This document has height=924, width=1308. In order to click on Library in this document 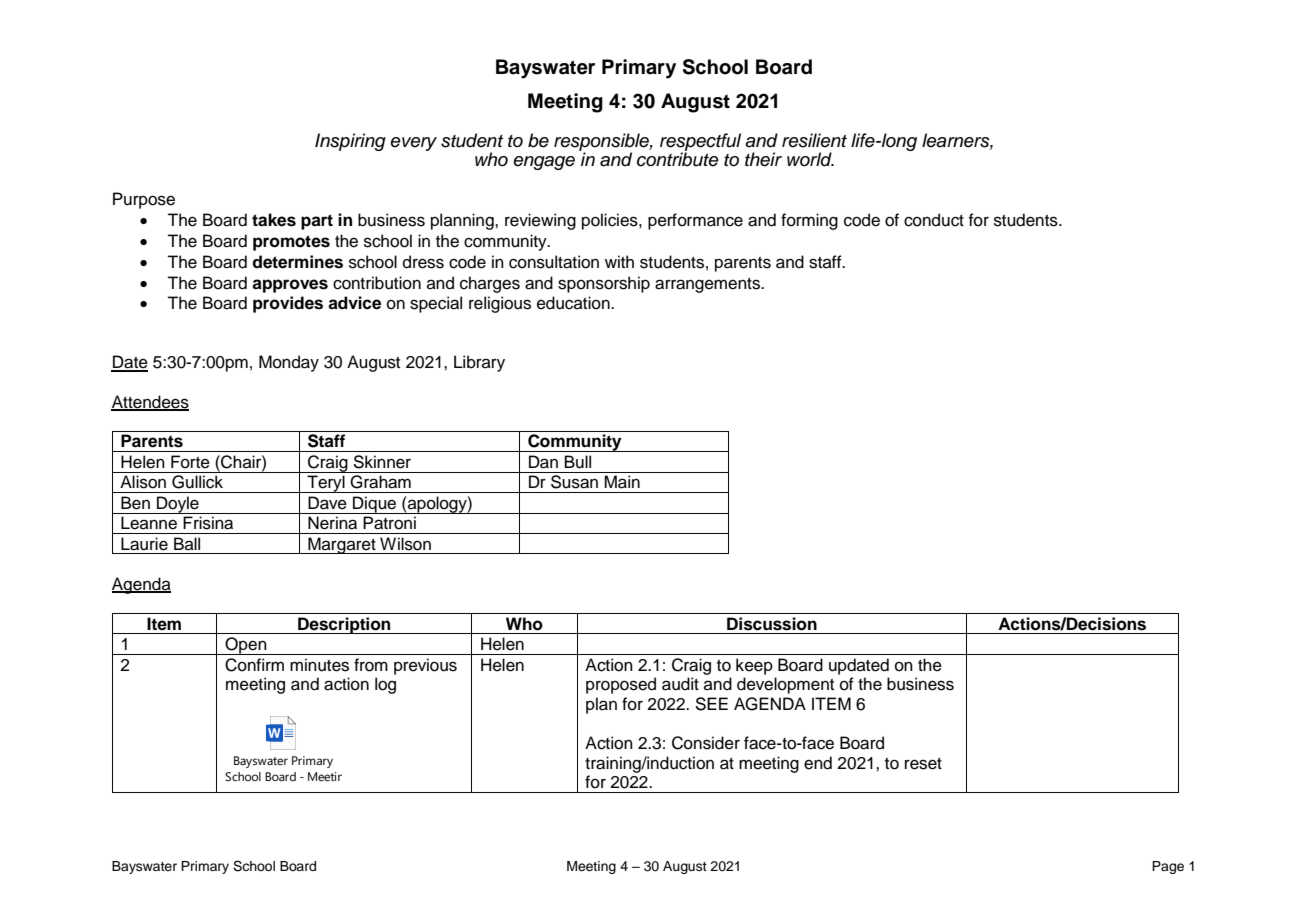, I will do `click(479, 363)`.
